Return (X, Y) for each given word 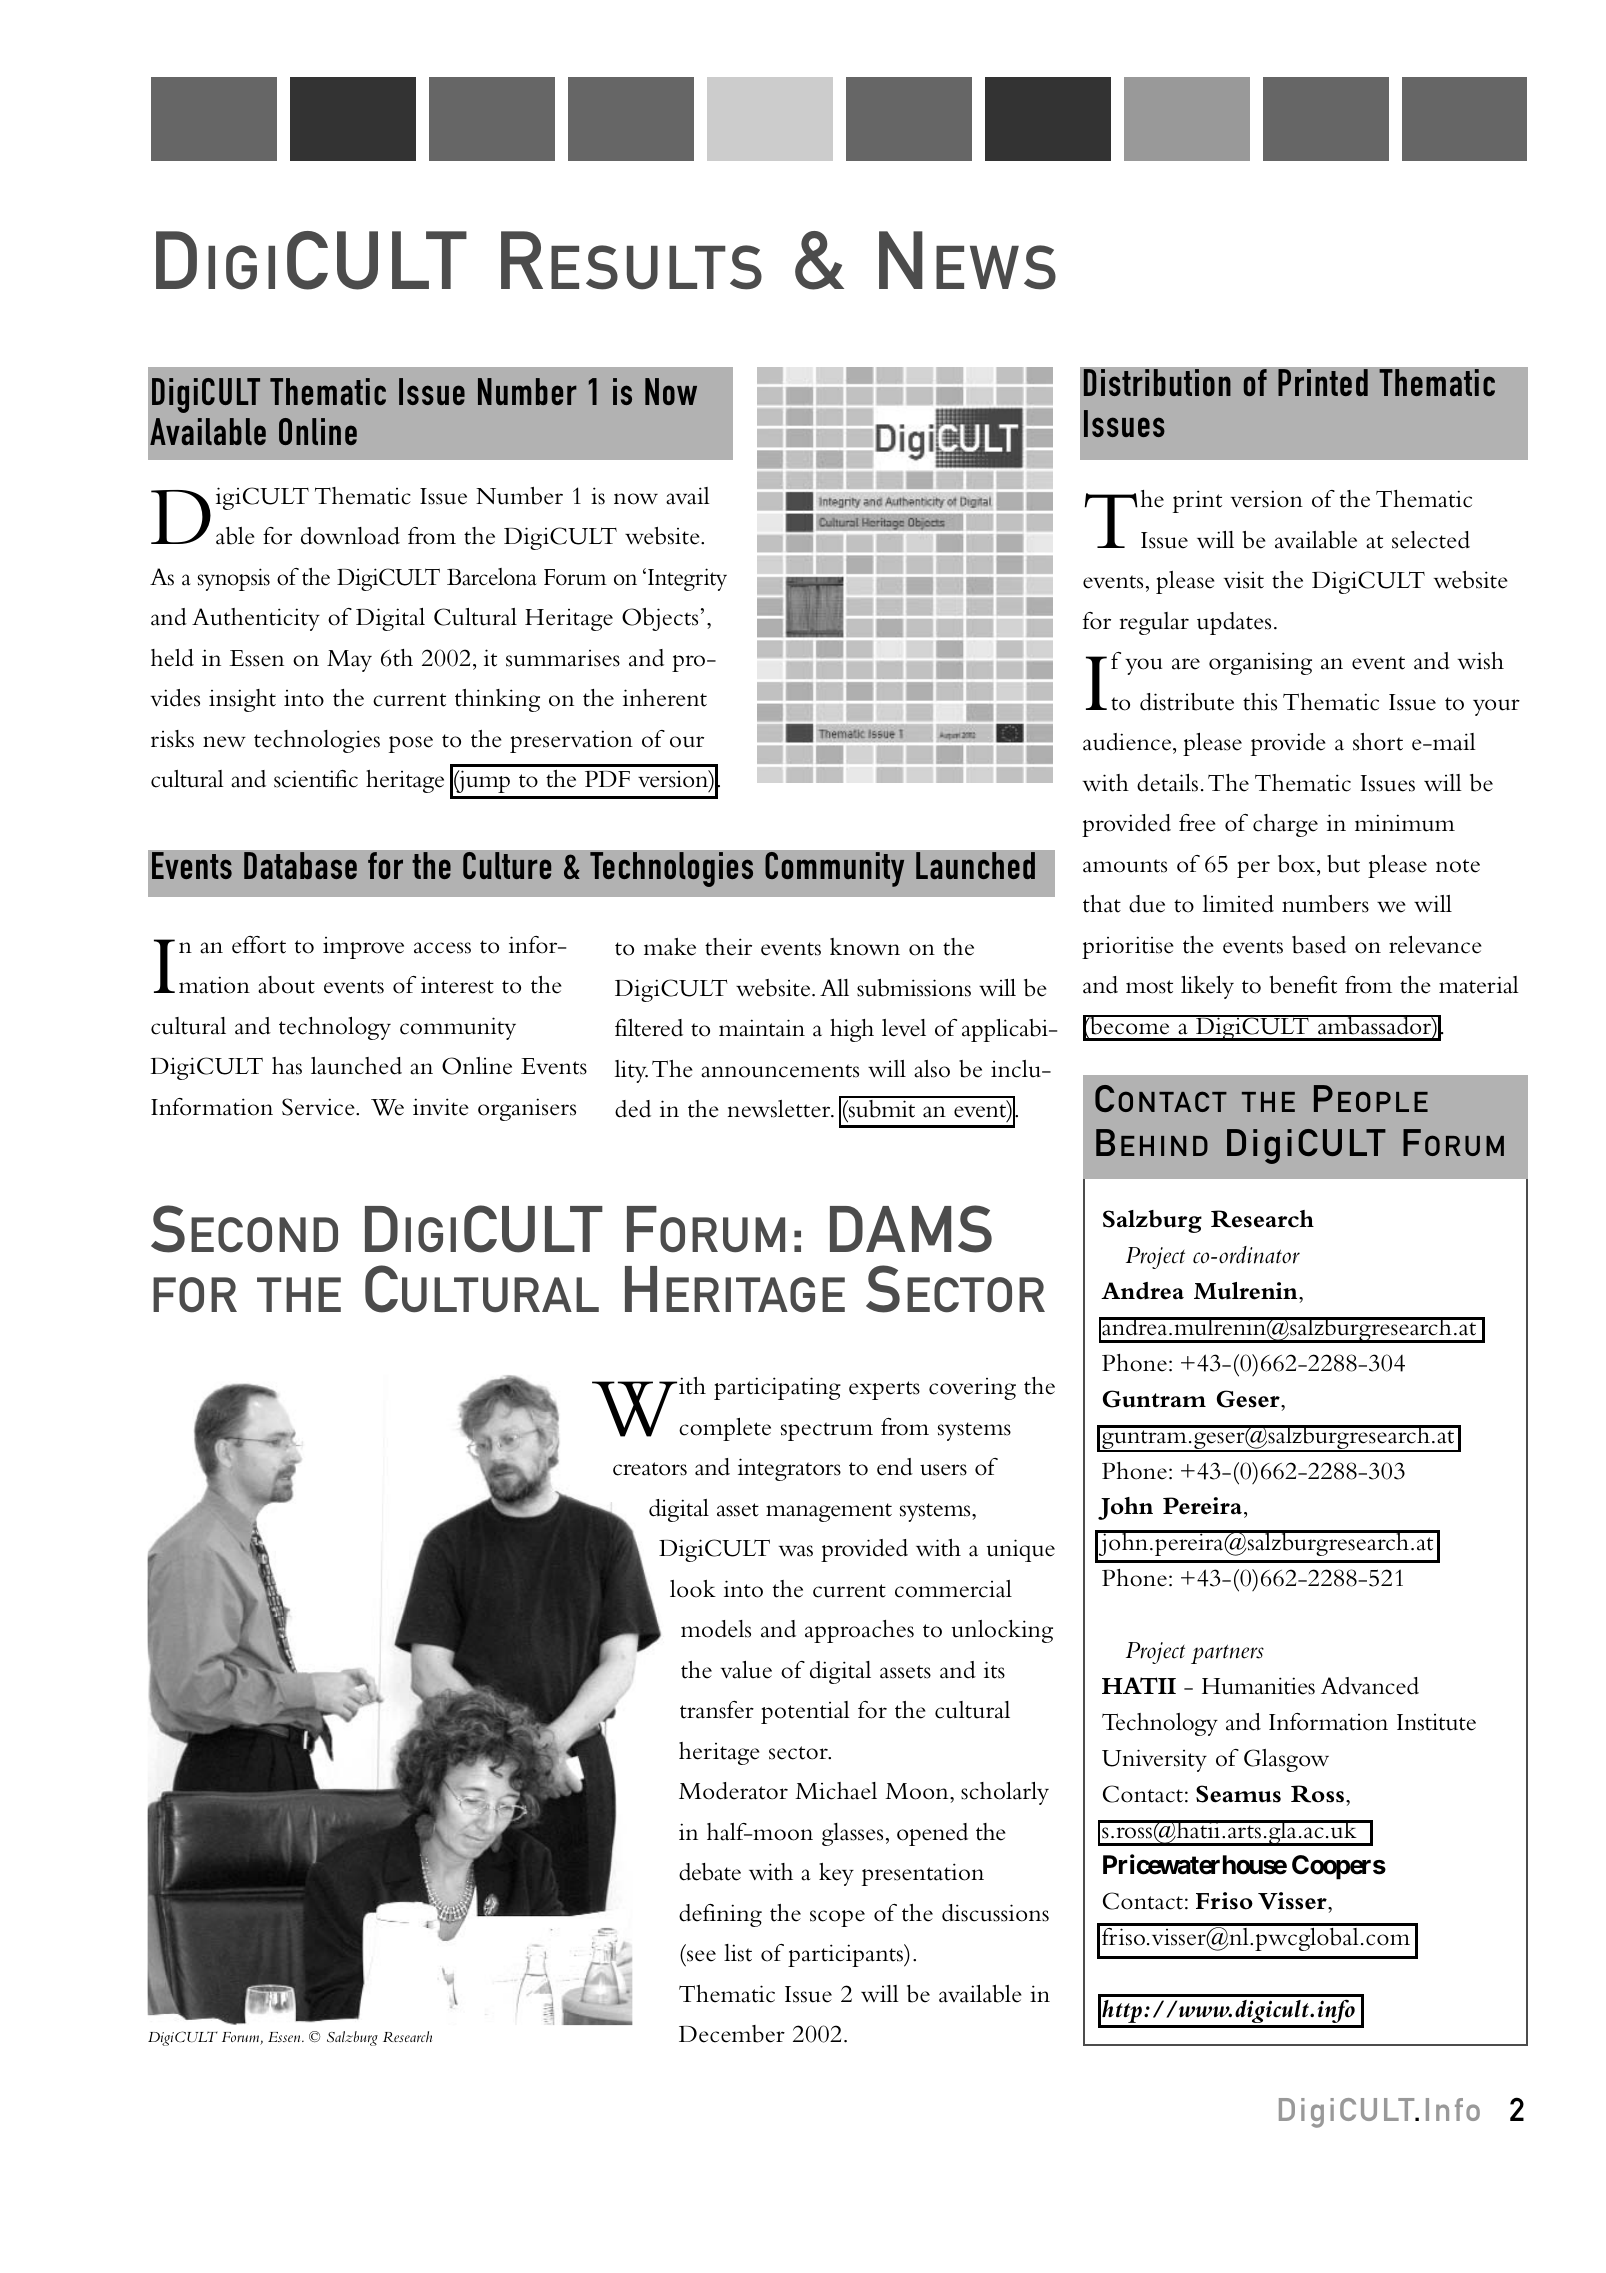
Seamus (1238, 1794)
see (701, 1956)
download (350, 536)
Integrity (687, 579)
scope (837, 1918)
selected (1431, 540)
